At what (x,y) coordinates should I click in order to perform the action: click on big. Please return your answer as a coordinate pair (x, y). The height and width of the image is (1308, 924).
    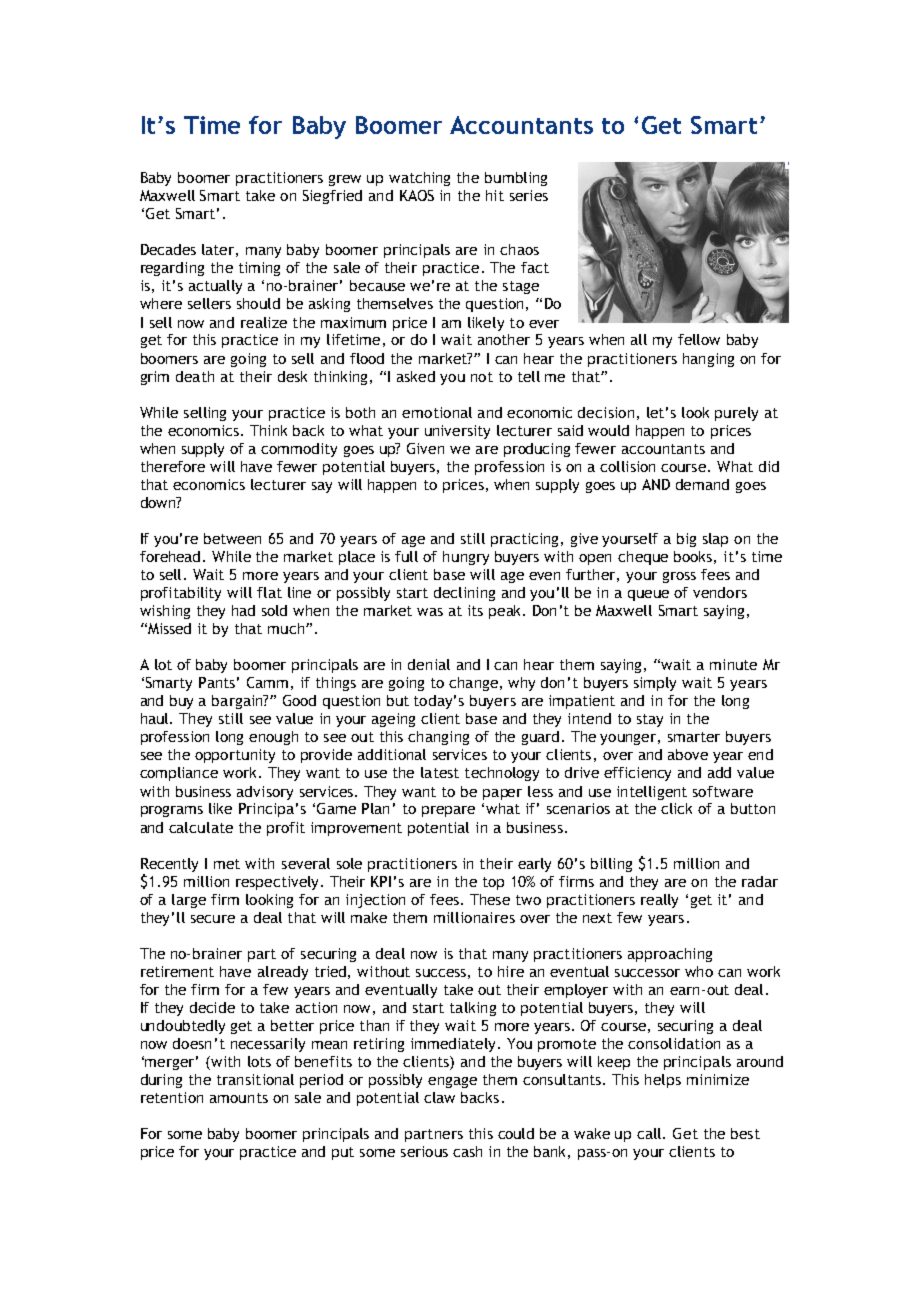
    Looking at the image, I should click on (686, 540).
